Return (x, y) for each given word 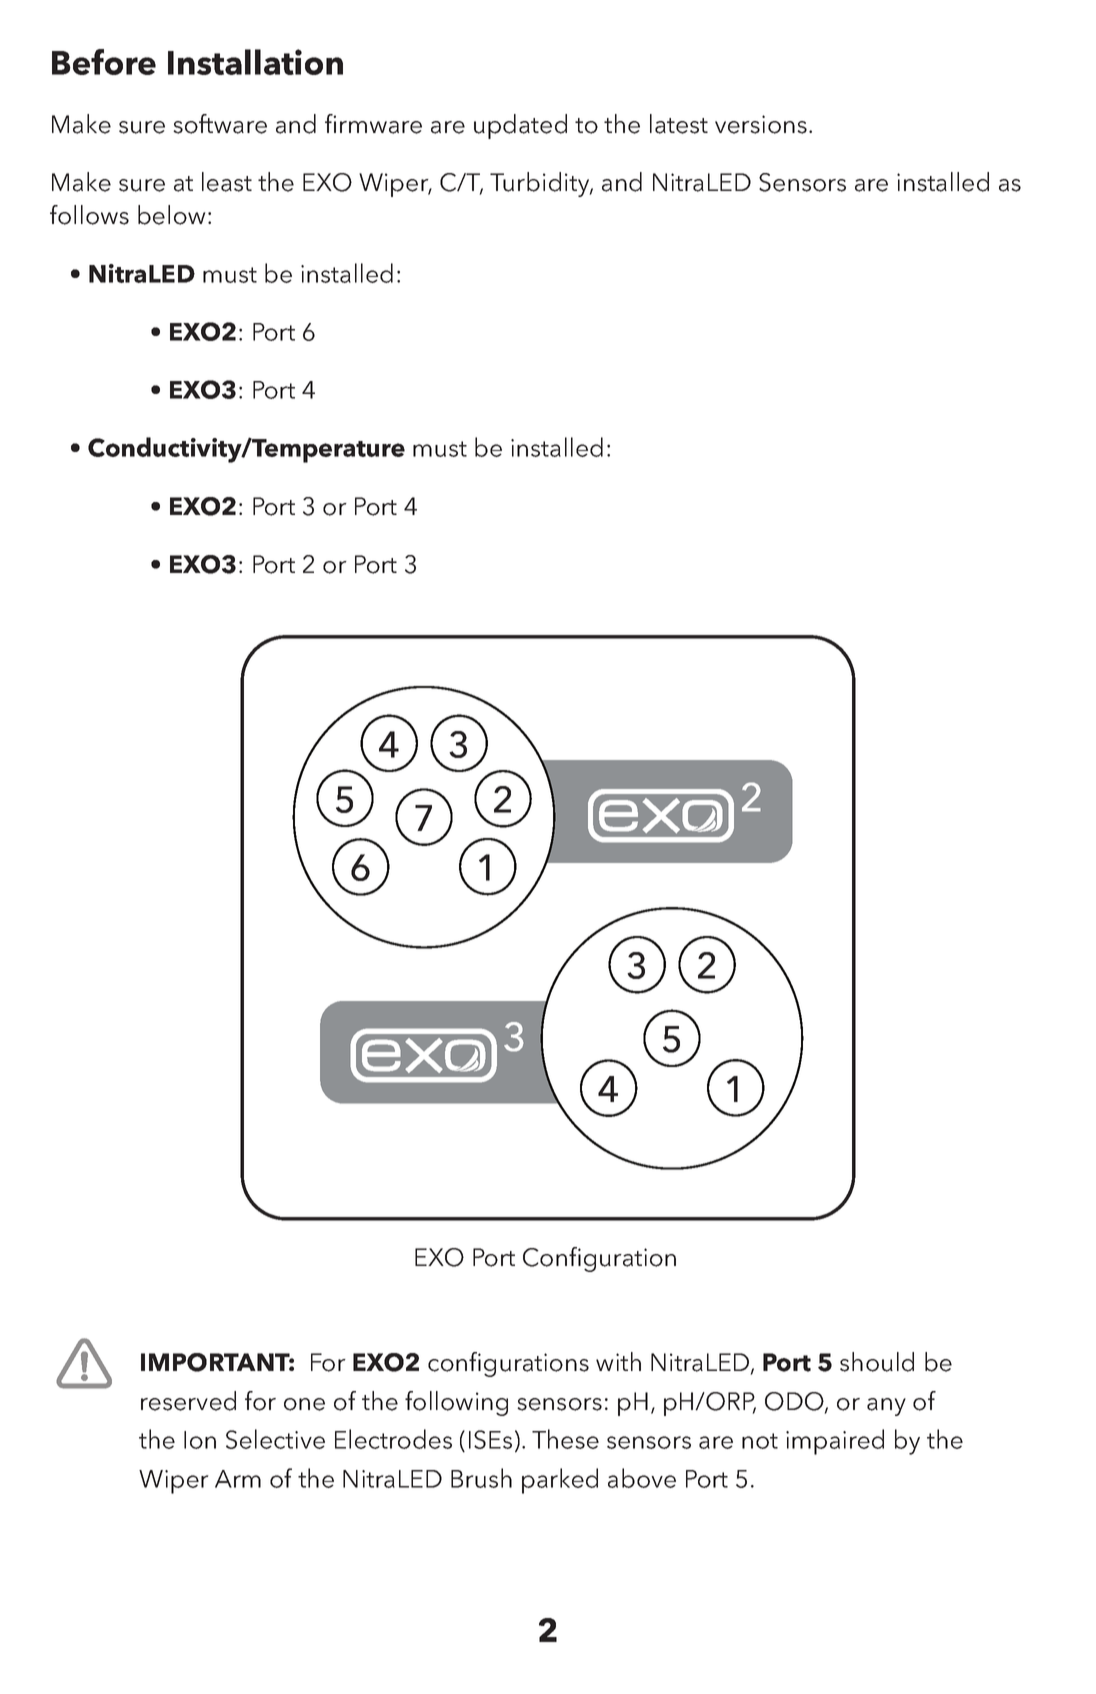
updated (520, 126)
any (886, 1407)
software (220, 124)
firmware (373, 124)
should (877, 1362)
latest (679, 124)
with (618, 1361)
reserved (188, 1401)
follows (89, 215)
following (456, 1403)
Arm (238, 1479)
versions (761, 124)
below (171, 215)
